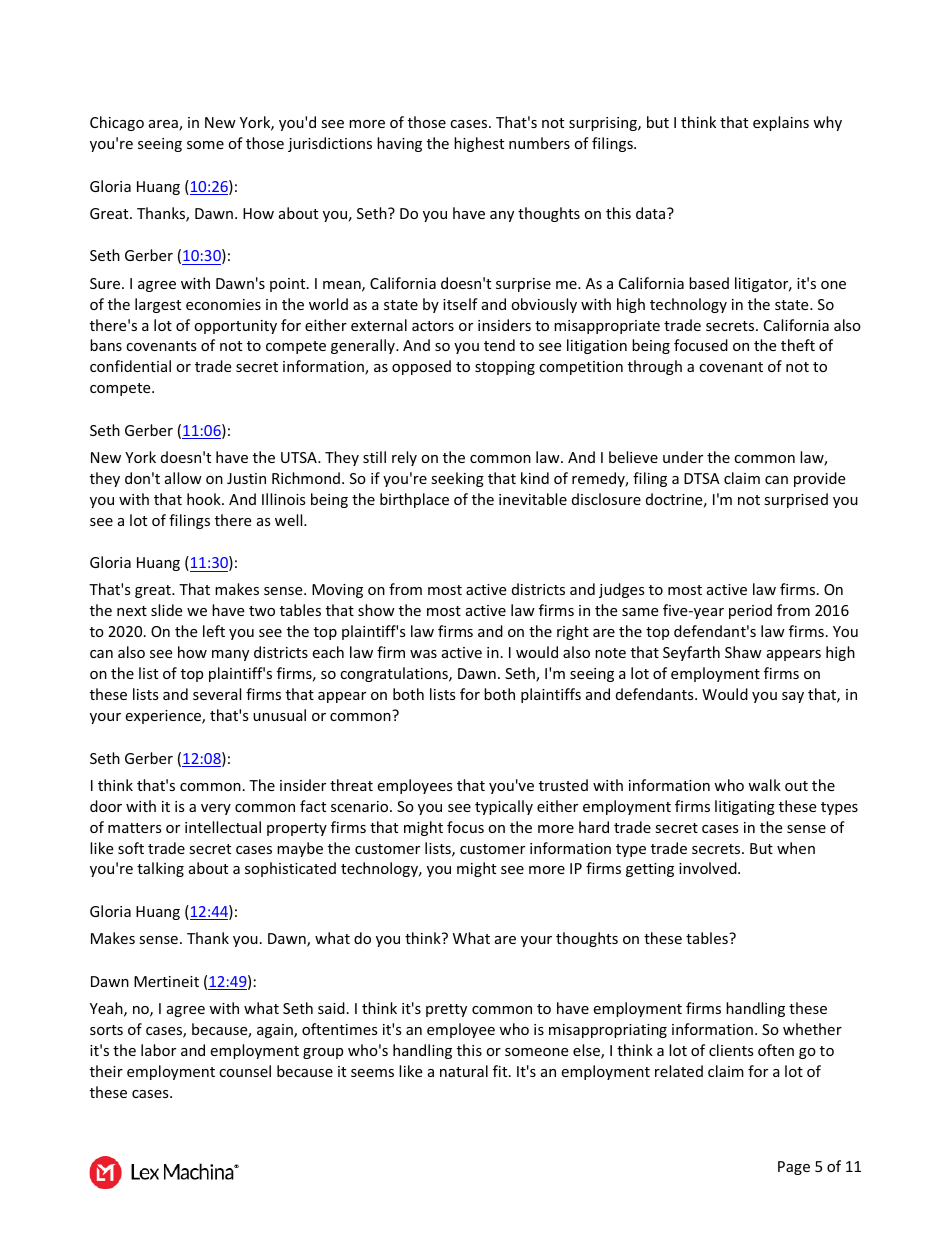 This document has height=1233, width=952. What do you see at coordinates (399, 144) in the document?
I see `having` at bounding box center [399, 144].
